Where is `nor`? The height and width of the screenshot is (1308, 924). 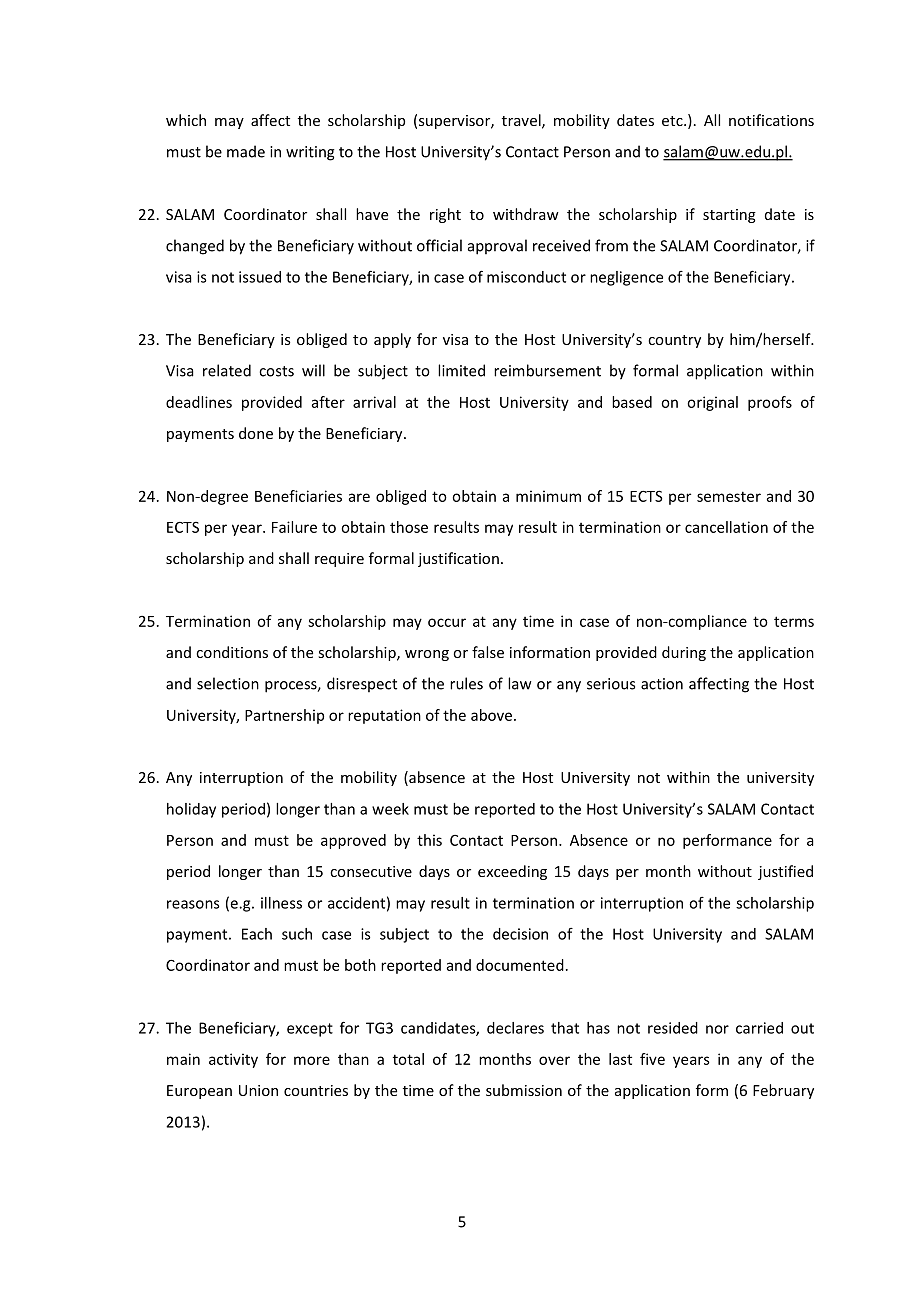 nor is located at coordinates (717, 1029).
